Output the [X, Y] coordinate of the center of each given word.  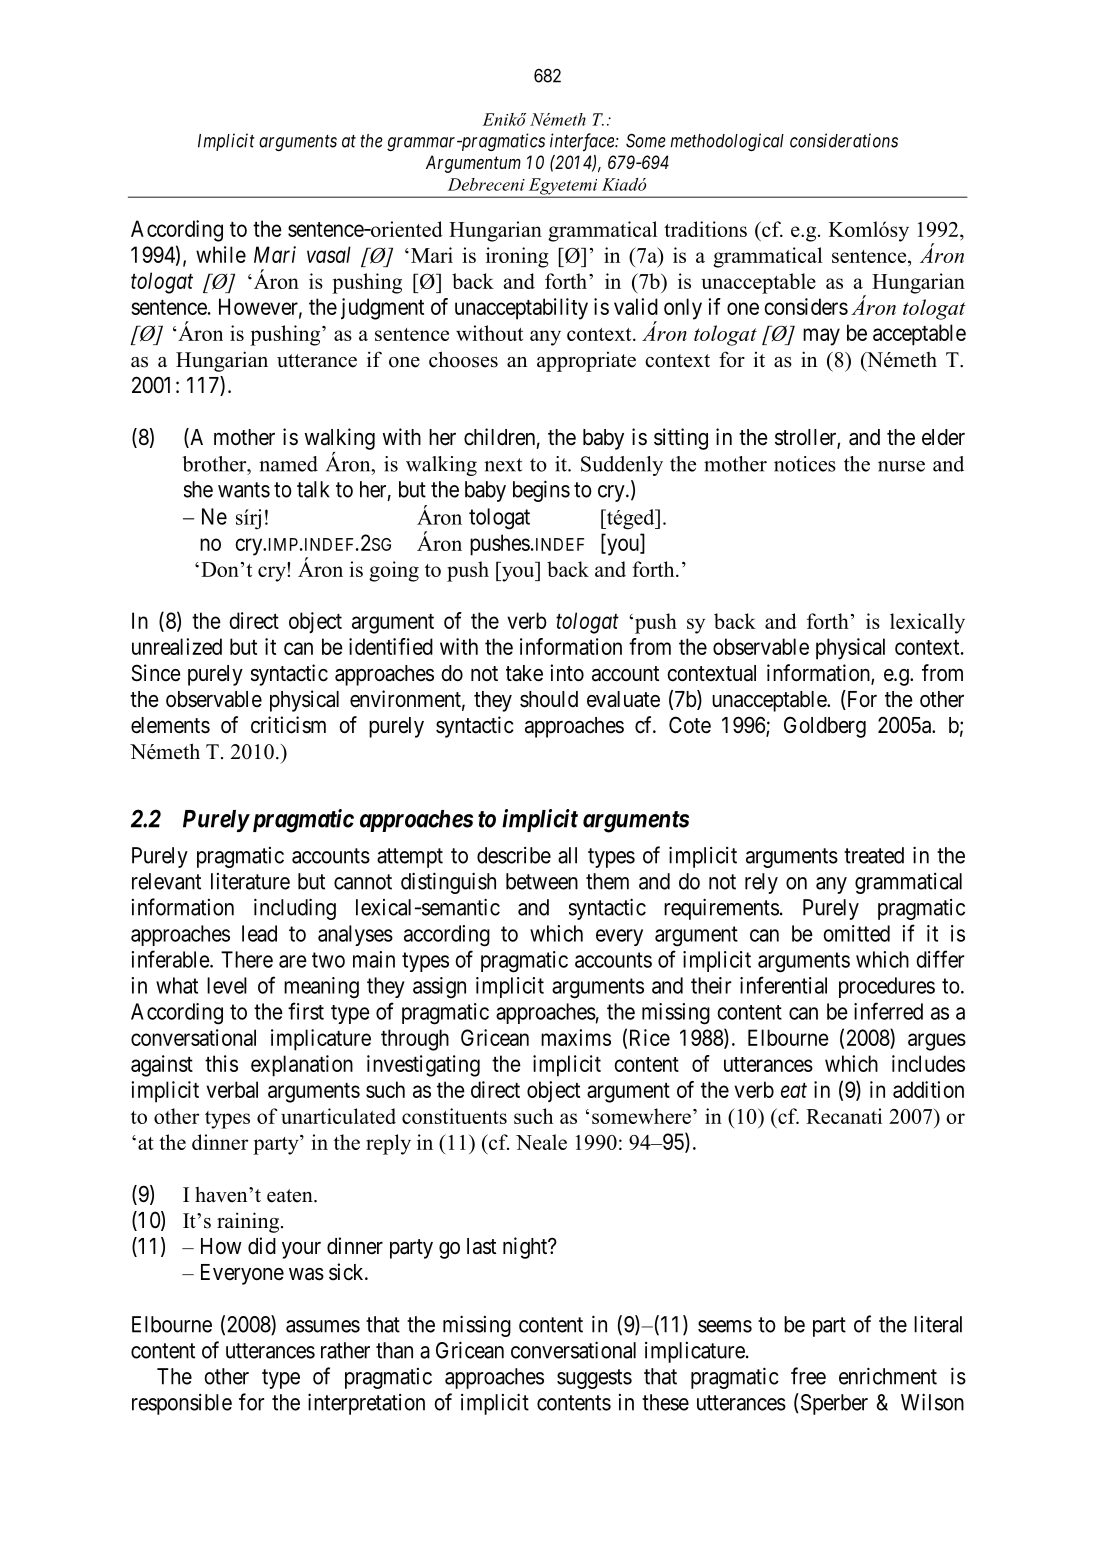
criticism [288, 725]
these [665, 1402]
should [549, 699]
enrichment [888, 1376]
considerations [844, 140]
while [221, 254]
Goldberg [825, 727]
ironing [517, 257]
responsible [182, 1404]
